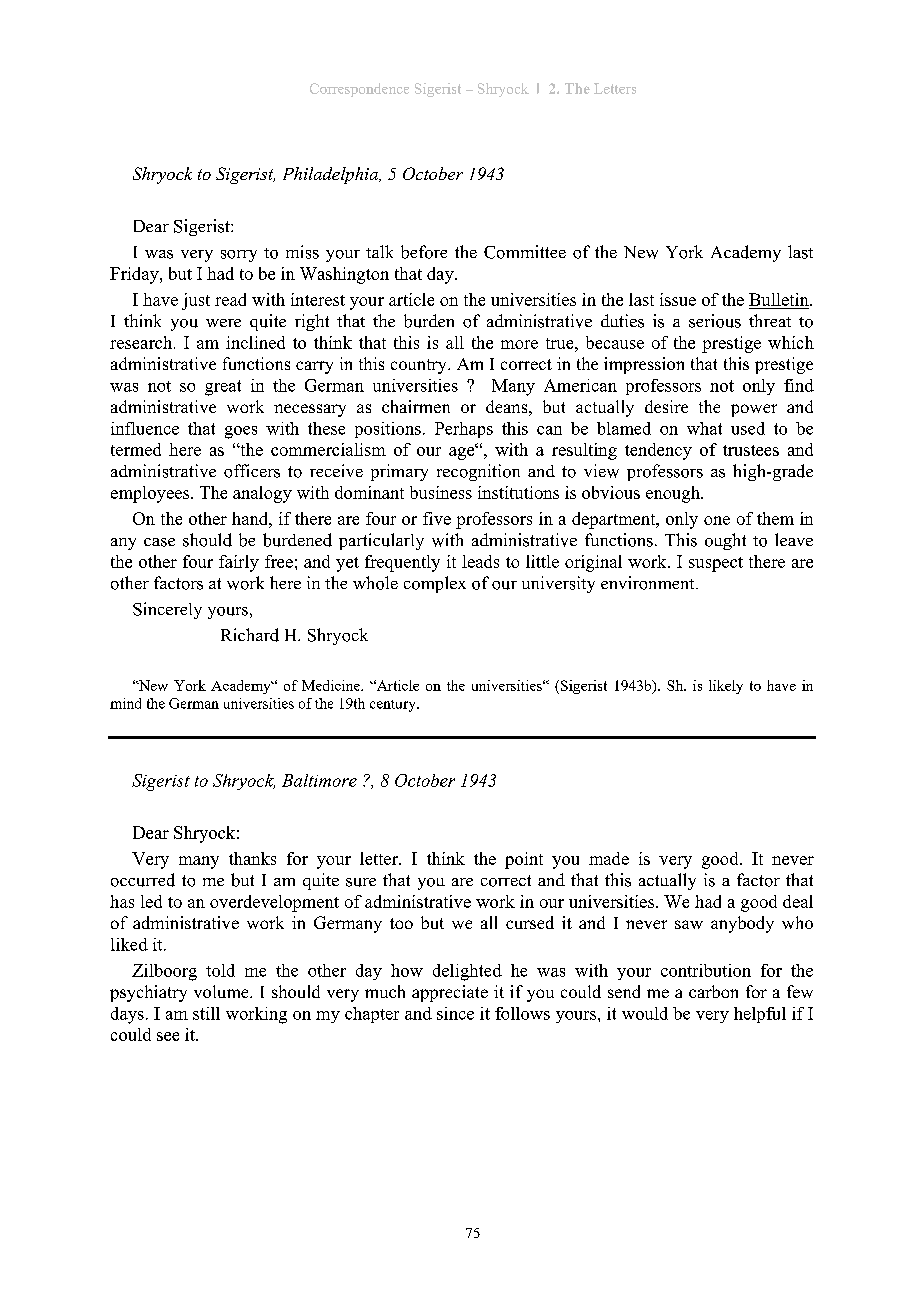 This image has height=1308, width=924. I want to click on appreciate, so click(450, 993).
